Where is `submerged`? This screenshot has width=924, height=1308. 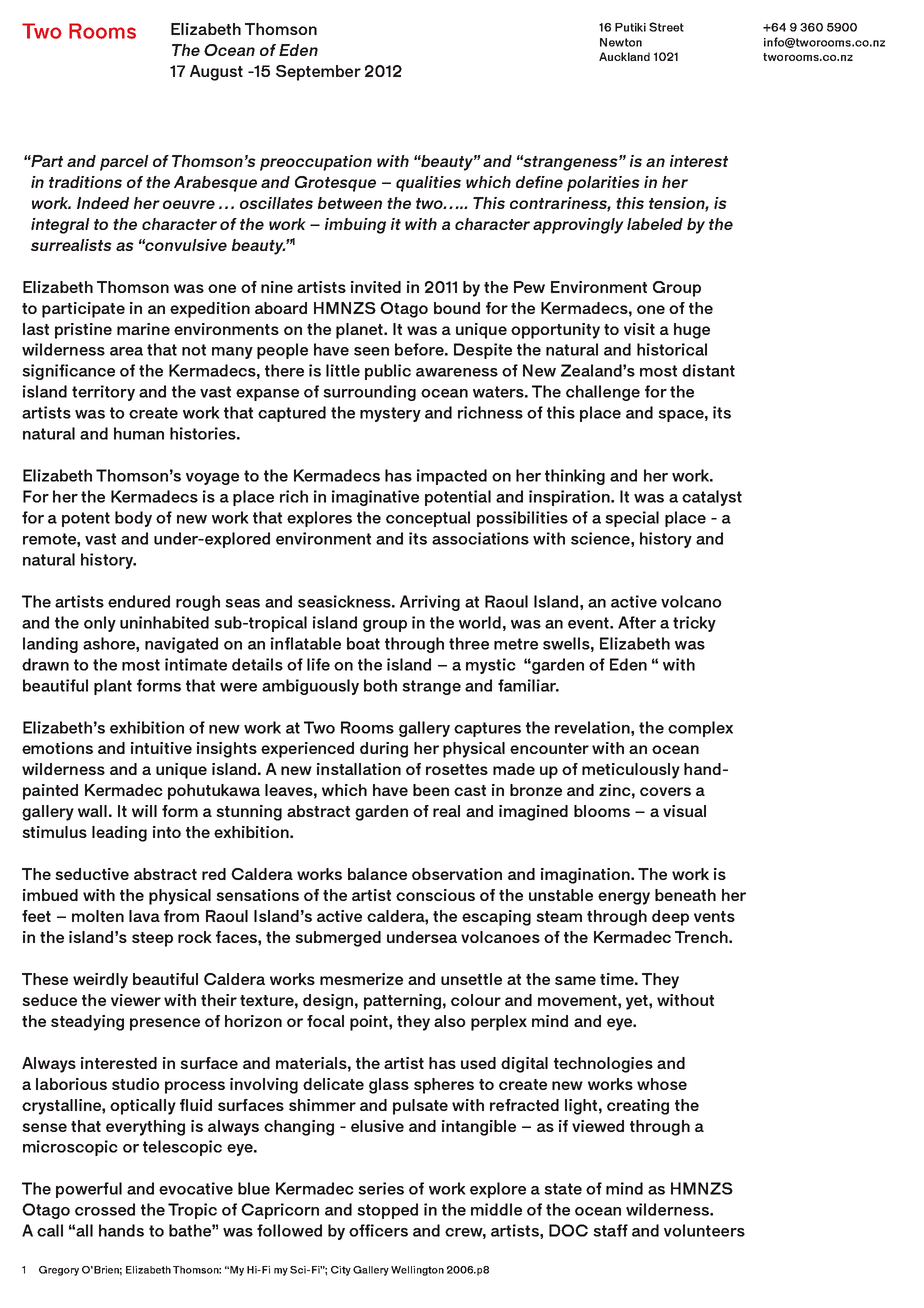 submerged is located at coordinates (338, 939).
